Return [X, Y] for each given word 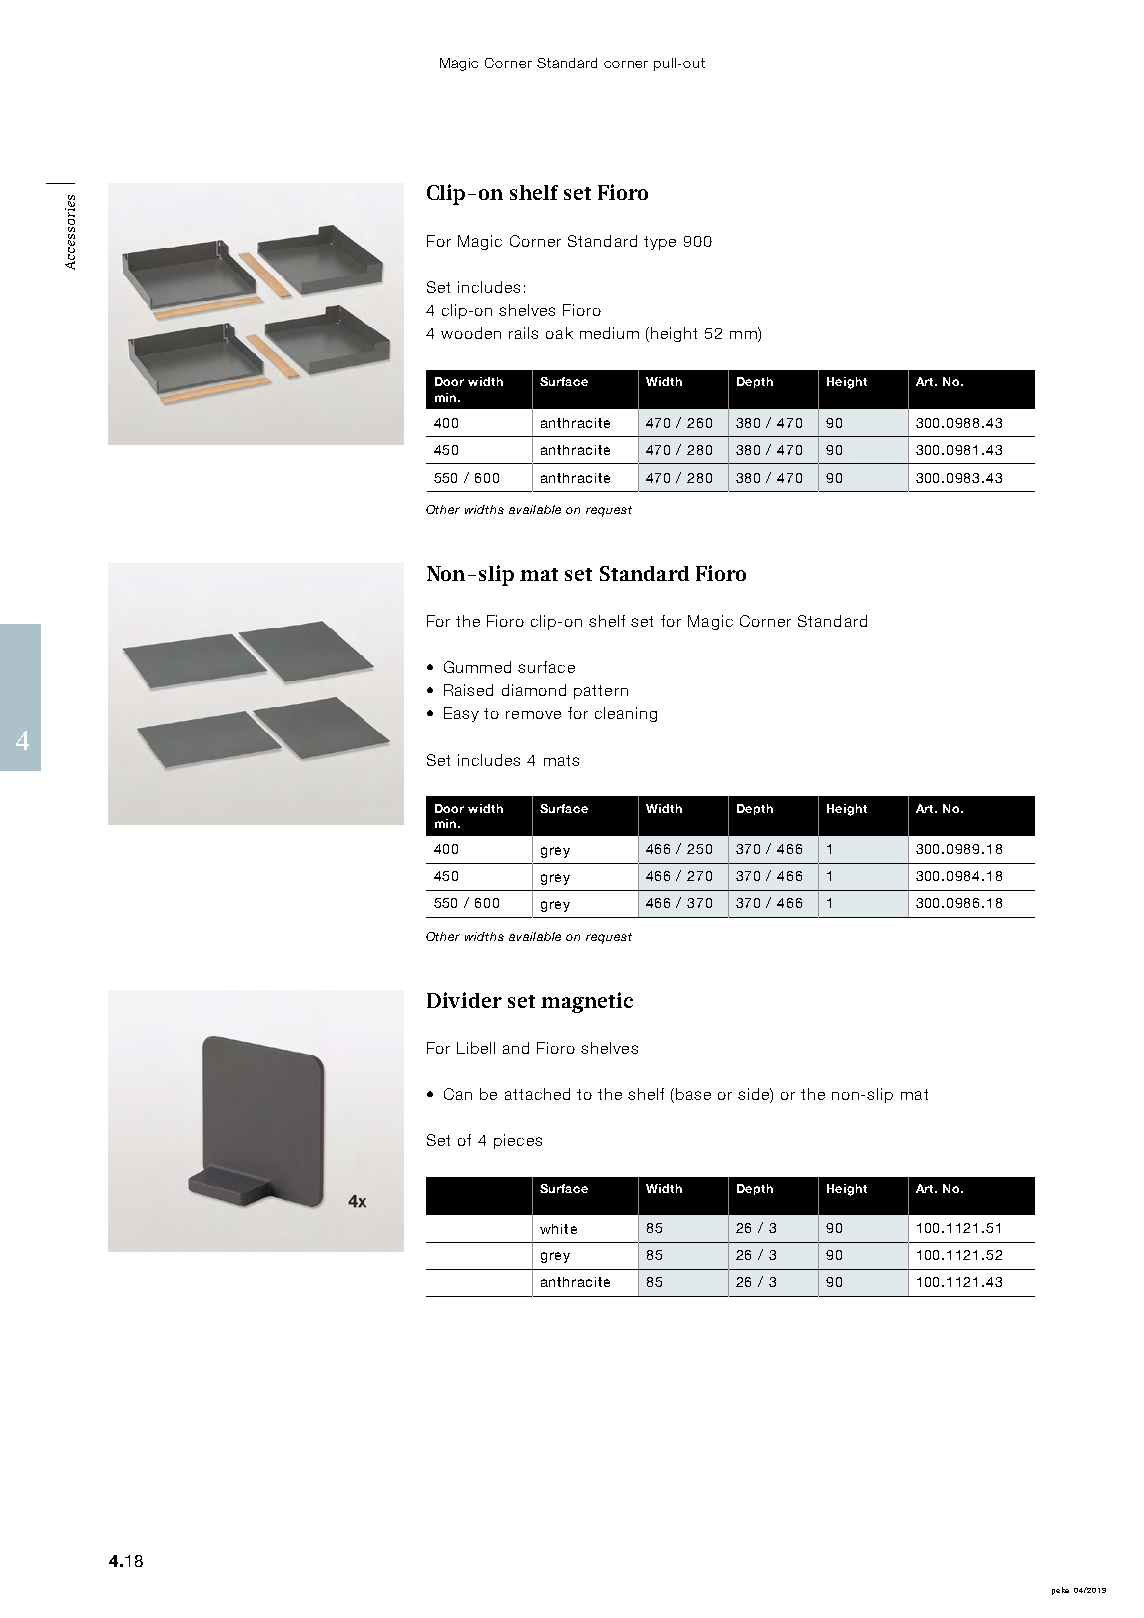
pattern [601, 692]
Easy [461, 714]
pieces [518, 1141]
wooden [471, 333]
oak [559, 333]
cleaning [626, 714]
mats [561, 760]
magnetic [587, 1002]
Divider [464, 1000]
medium [609, 333]
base [692, 1095]
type [660, 243]
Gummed [477, 667]
